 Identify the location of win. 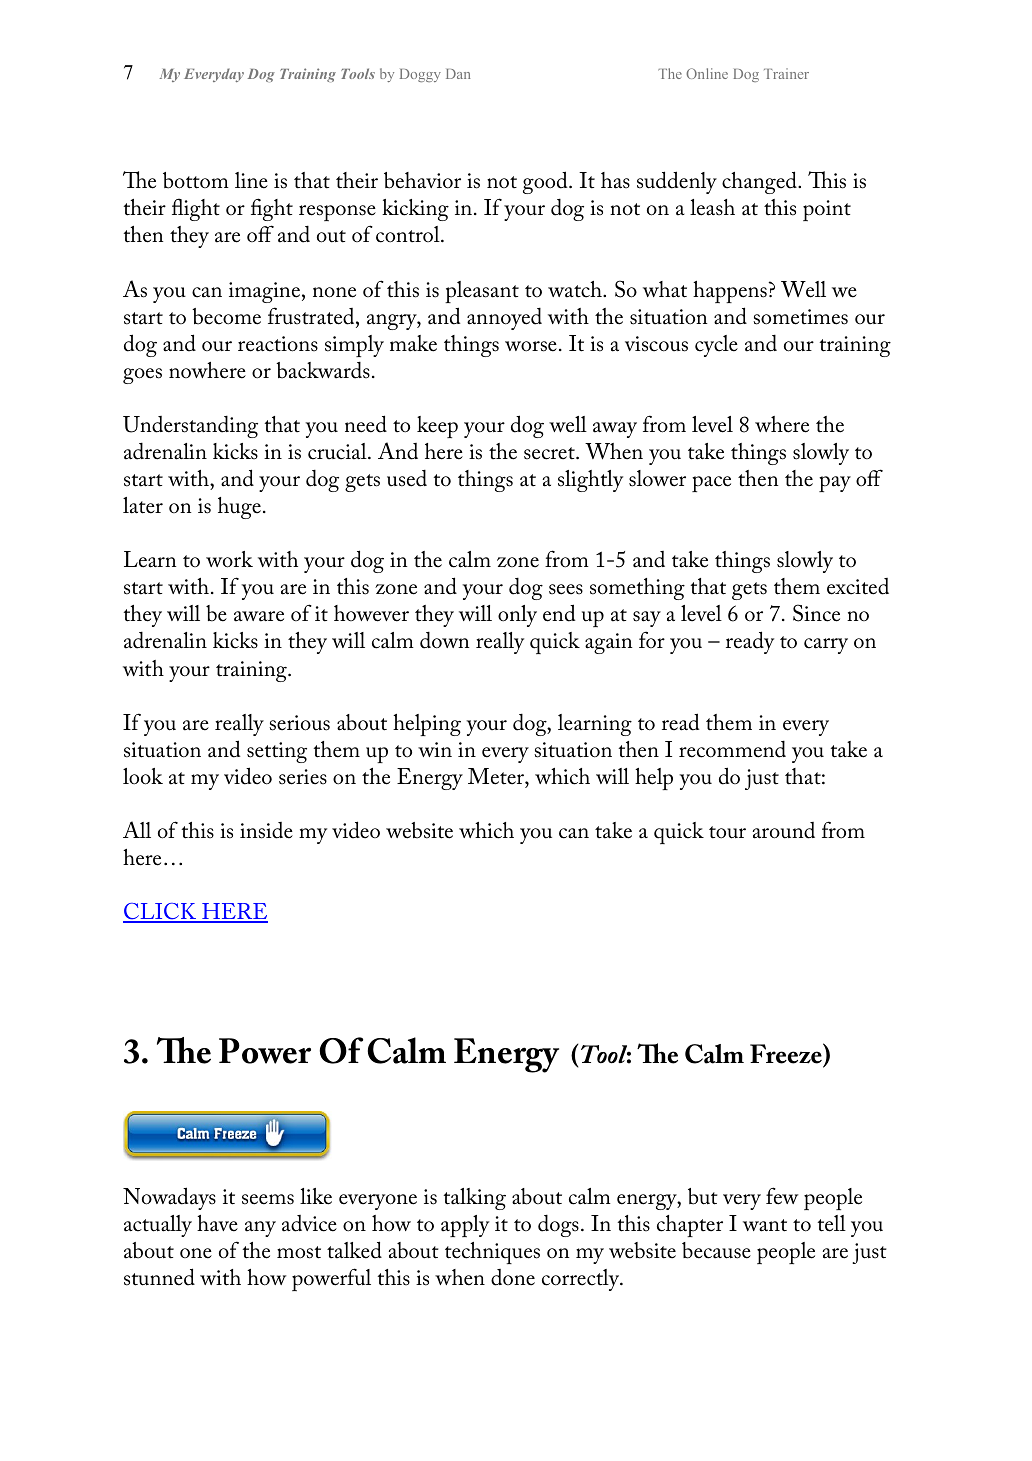
(435, 749).
